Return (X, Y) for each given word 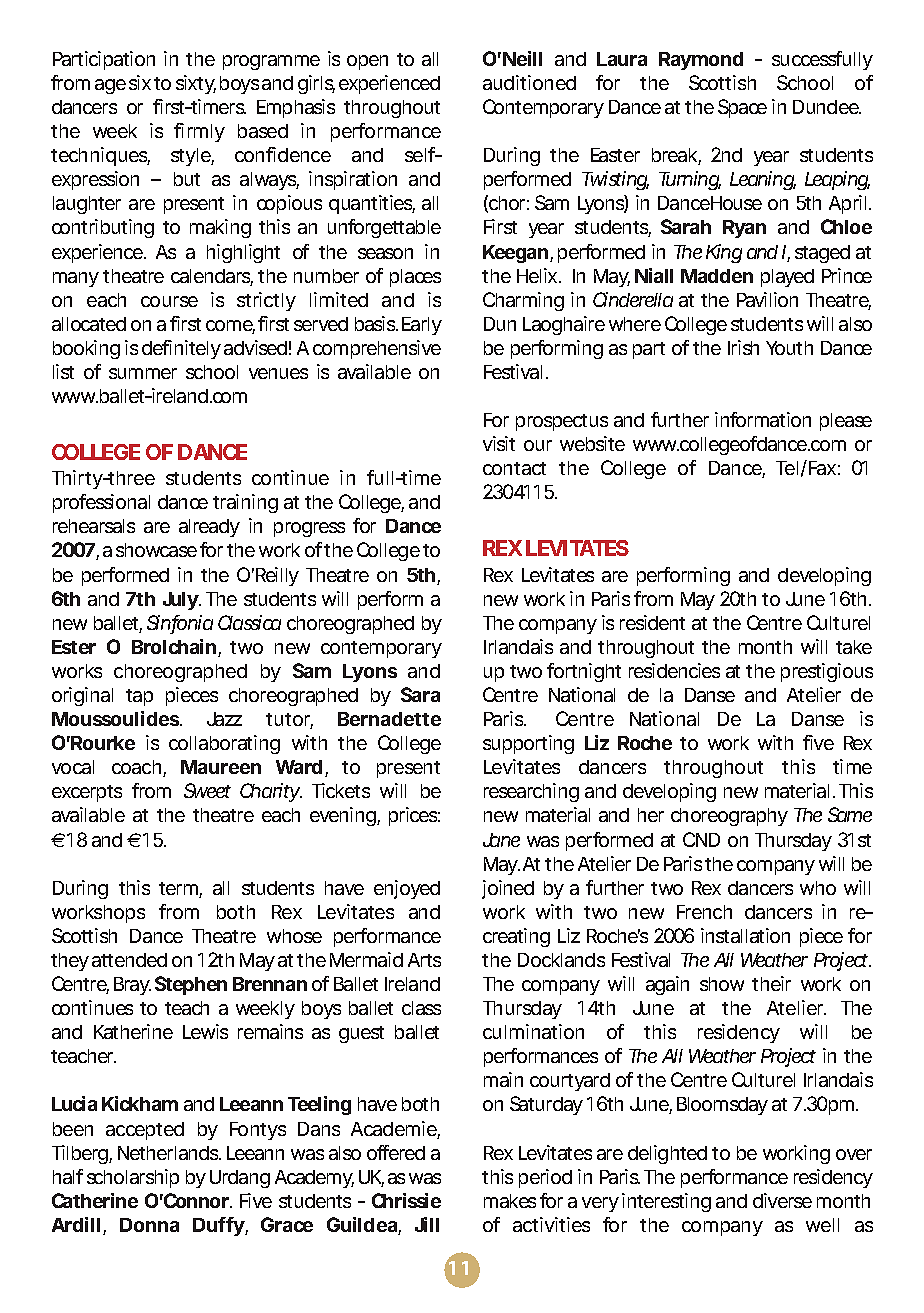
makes (510, 1201)
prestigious (827, 672)
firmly (199, 132)
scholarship (133, 1178)
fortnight (584, 672)
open (367, 62)
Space (742, 108)
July (180, 601)
